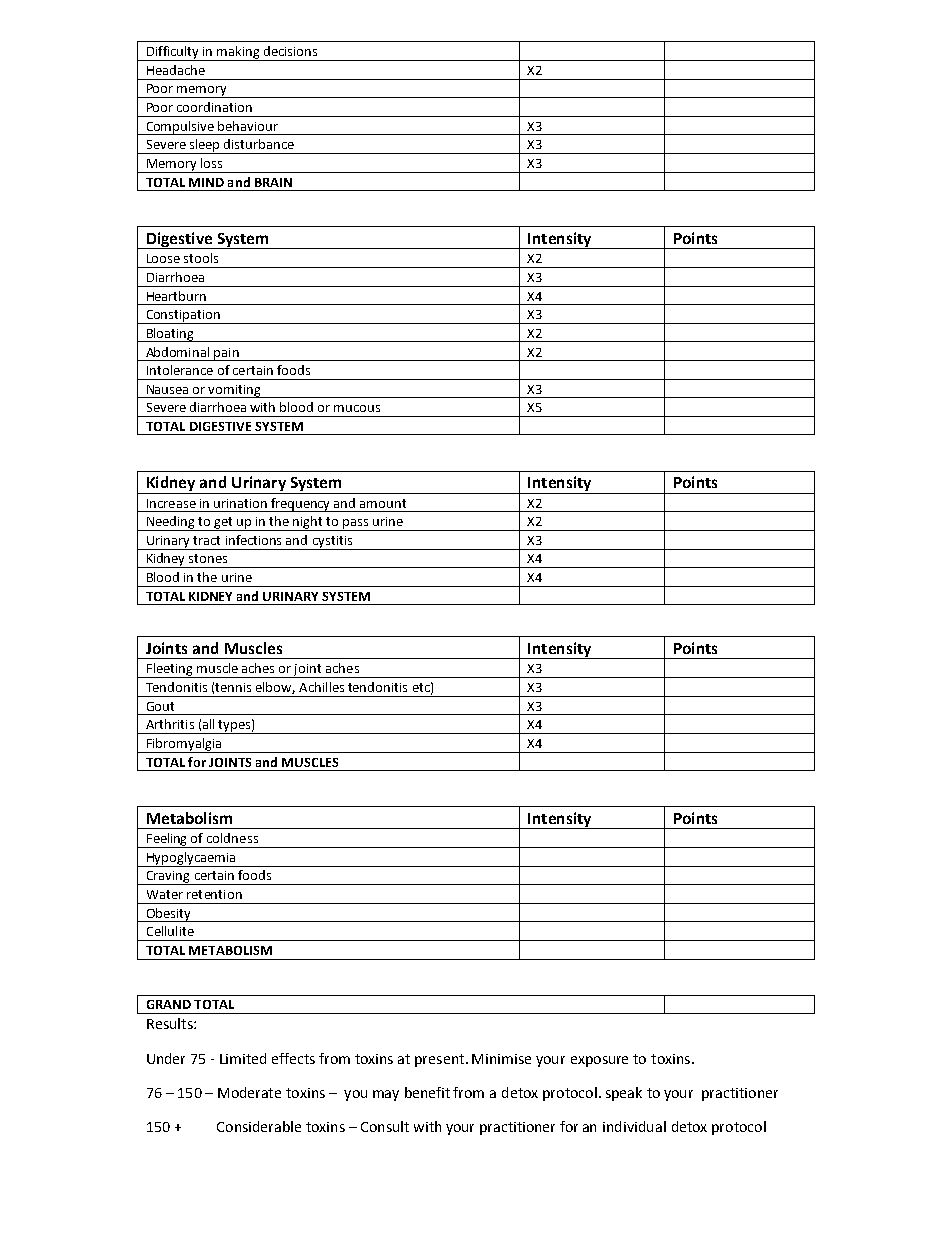 The image size is (952, 1233). I want to click on decisions, so click(290, 51).
